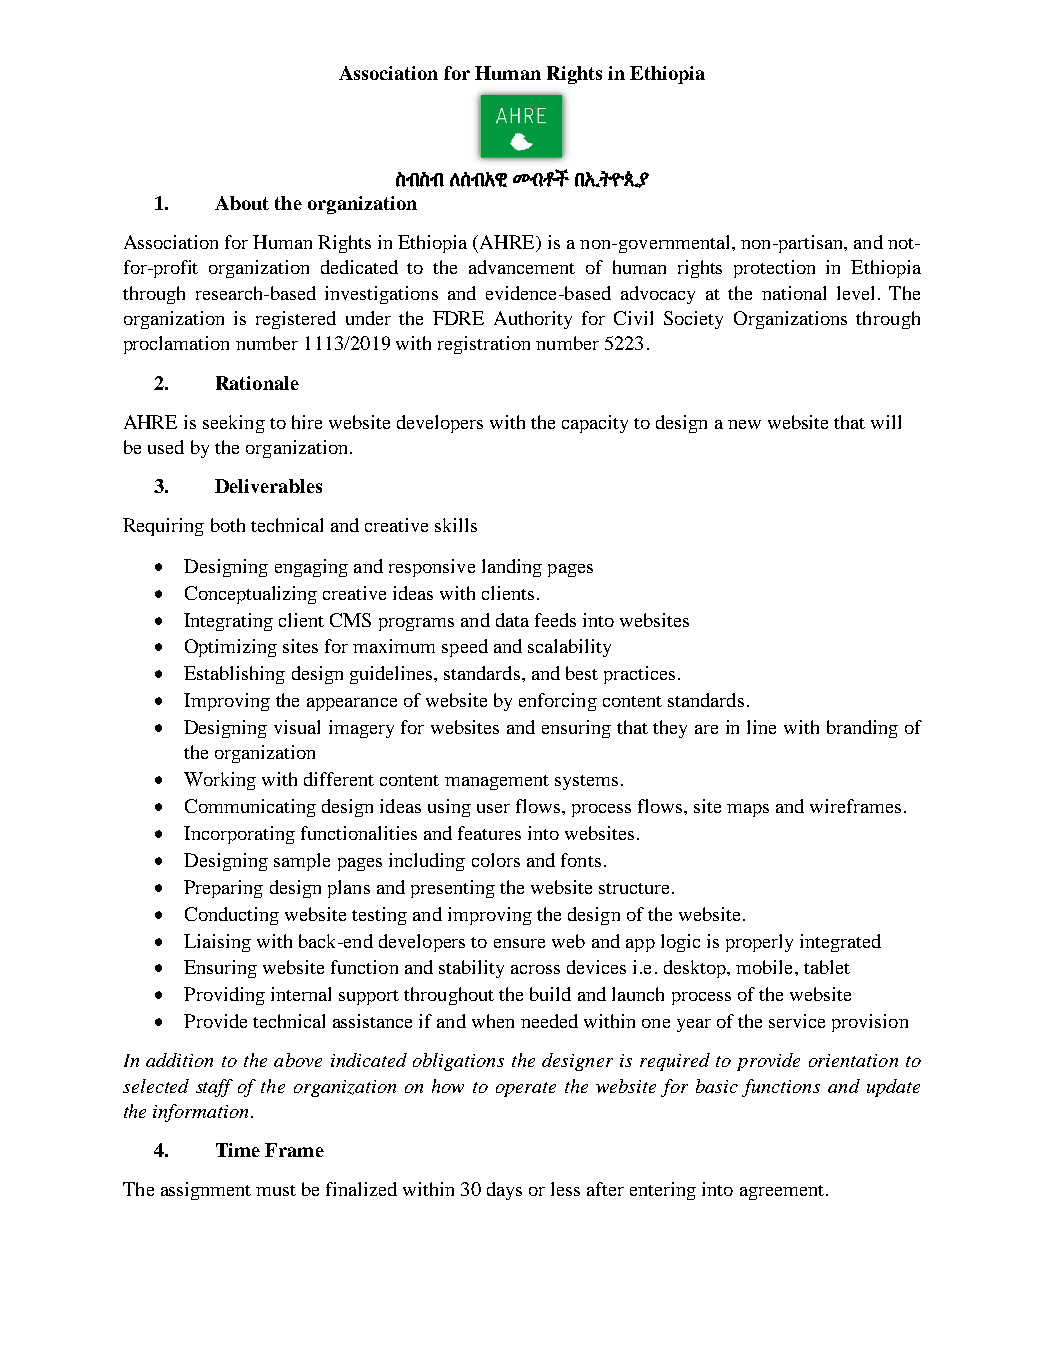  Describe the element at coordinates (782, 1192) in the screenshot. I see `agreement` at that location.
